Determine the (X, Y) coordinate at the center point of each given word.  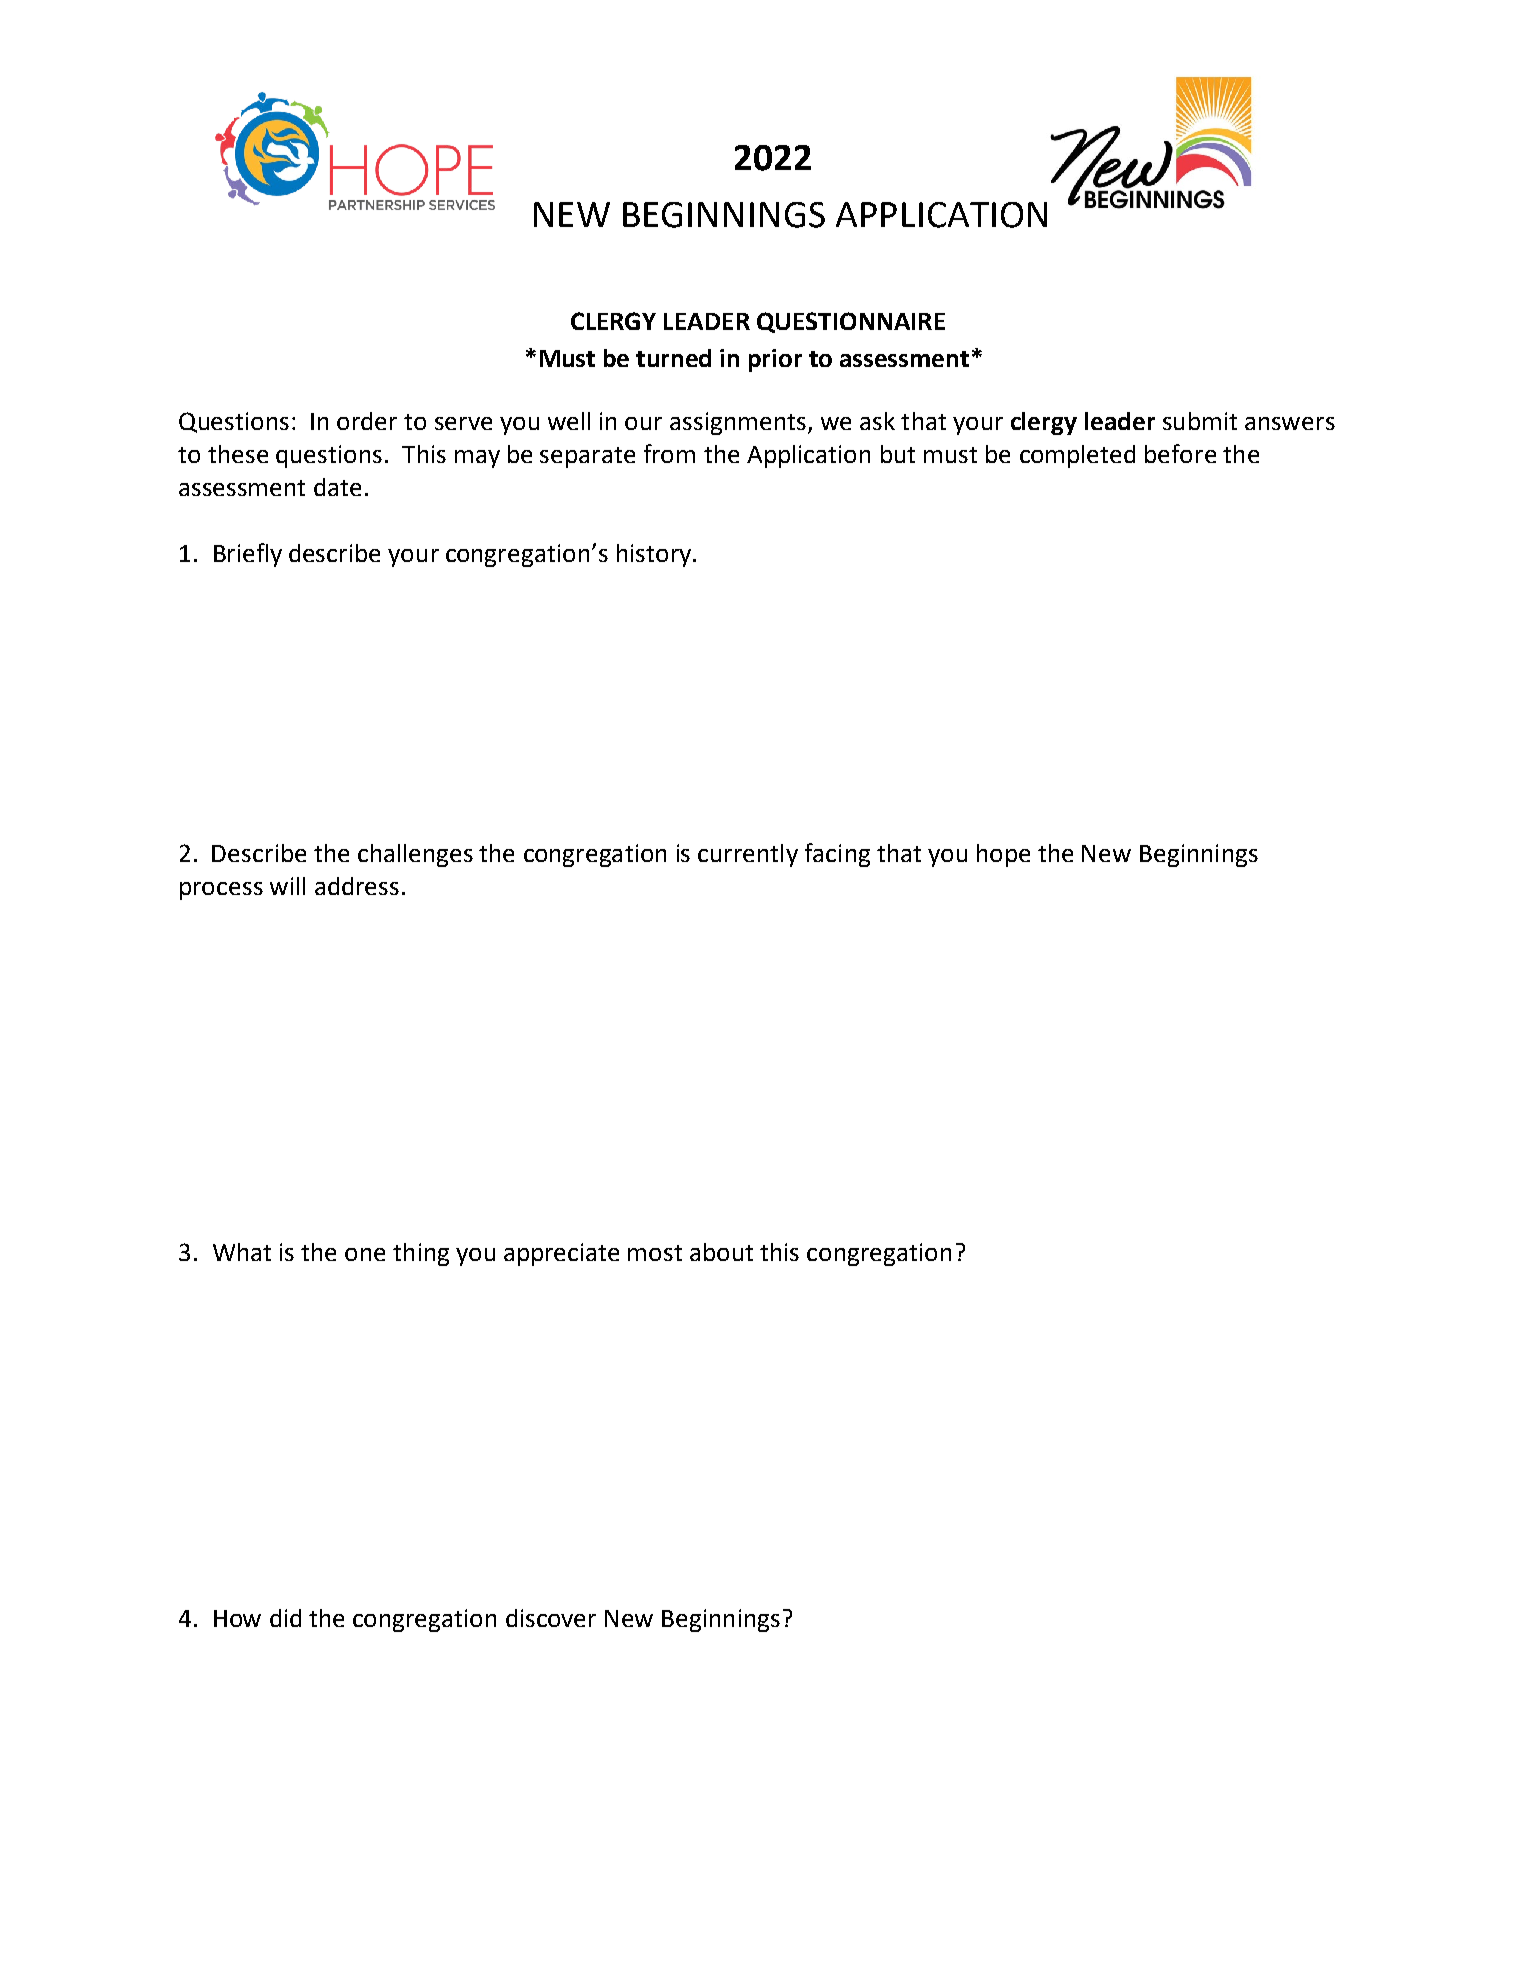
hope (1003, 855)
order (367, 421)
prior (775, 360)
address (357, 886)
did (285, 1618)
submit (1200, 421)
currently (748, 855)
